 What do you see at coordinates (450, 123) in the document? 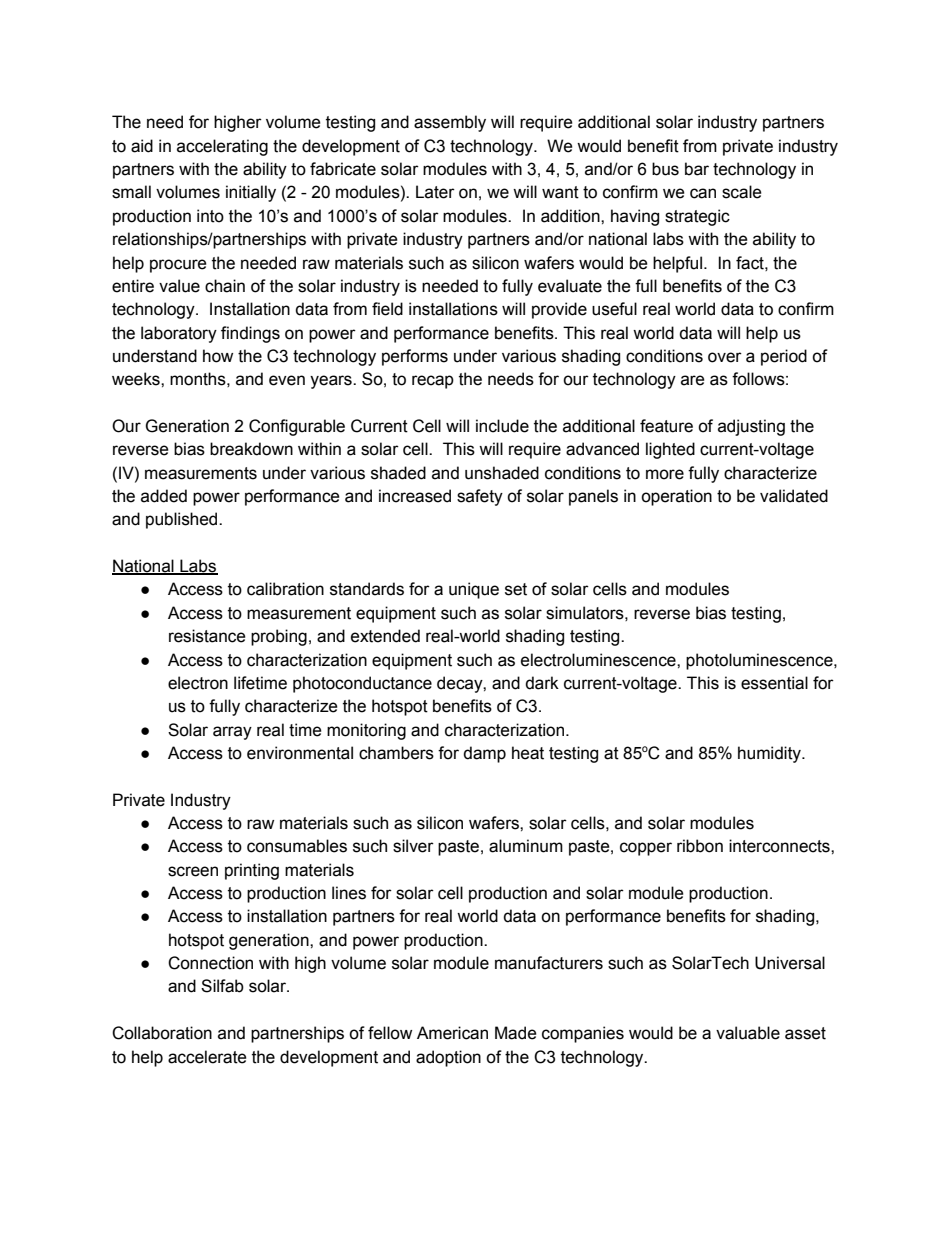
I see `assembly` at bounding box center [450, 123].
